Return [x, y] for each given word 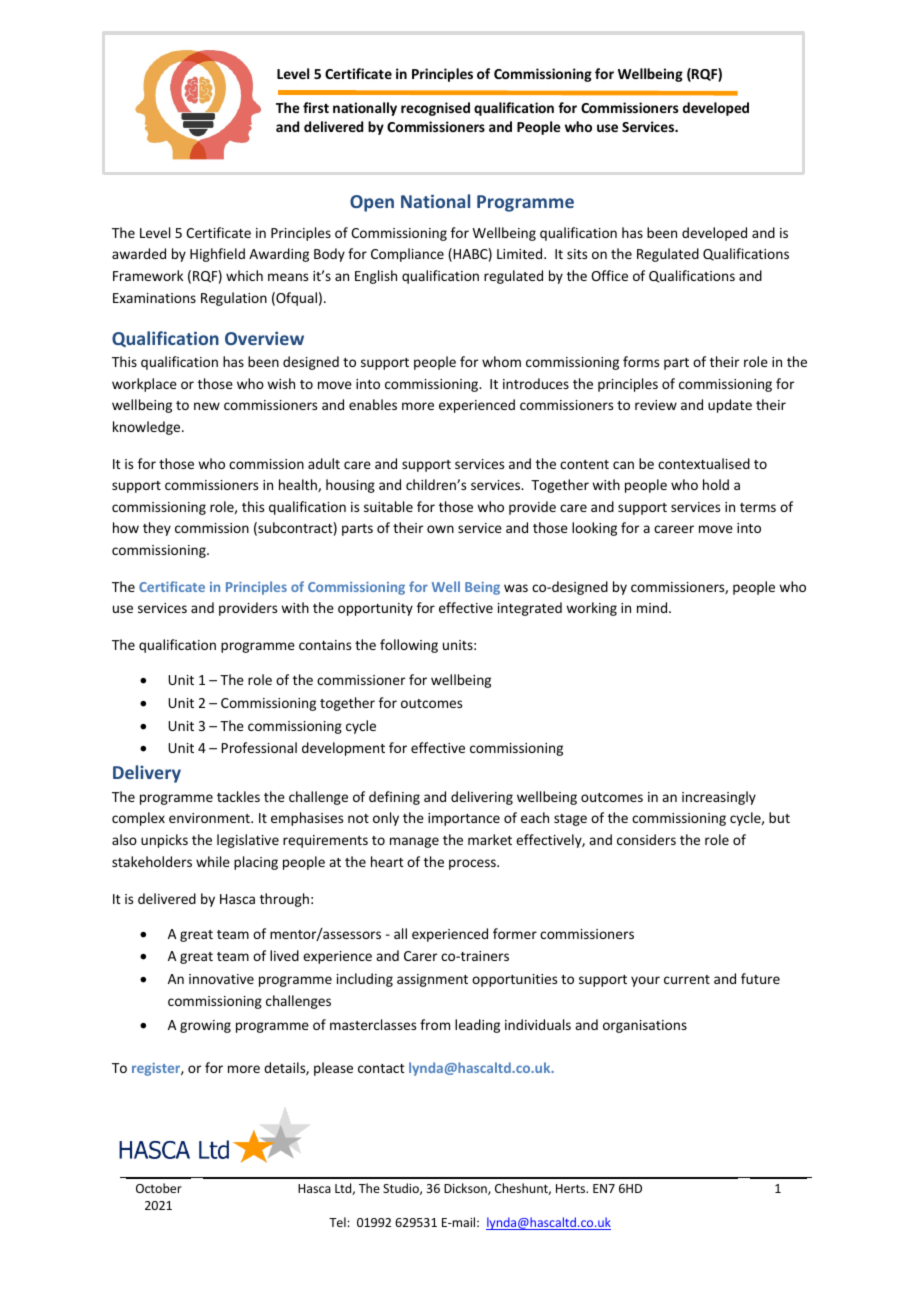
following [409, 646]
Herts [572, 1188]
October [159, 1188]
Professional [259, 747]
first [316, 107]
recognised [435, 109]
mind [653, 607]
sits [577, 254]
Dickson [466, 1189]
